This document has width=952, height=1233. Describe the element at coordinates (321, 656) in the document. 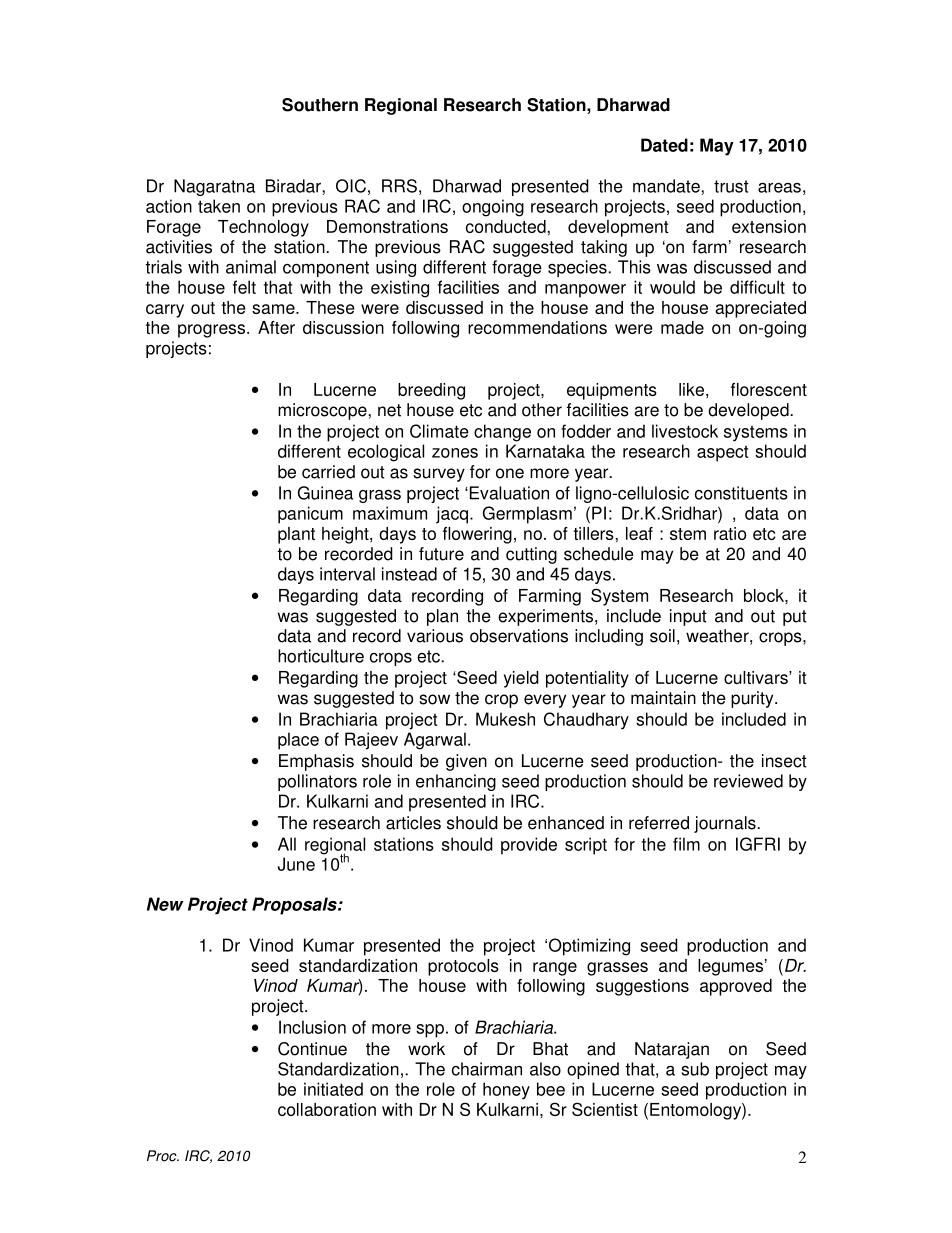

I see `horticulture` at that location.
